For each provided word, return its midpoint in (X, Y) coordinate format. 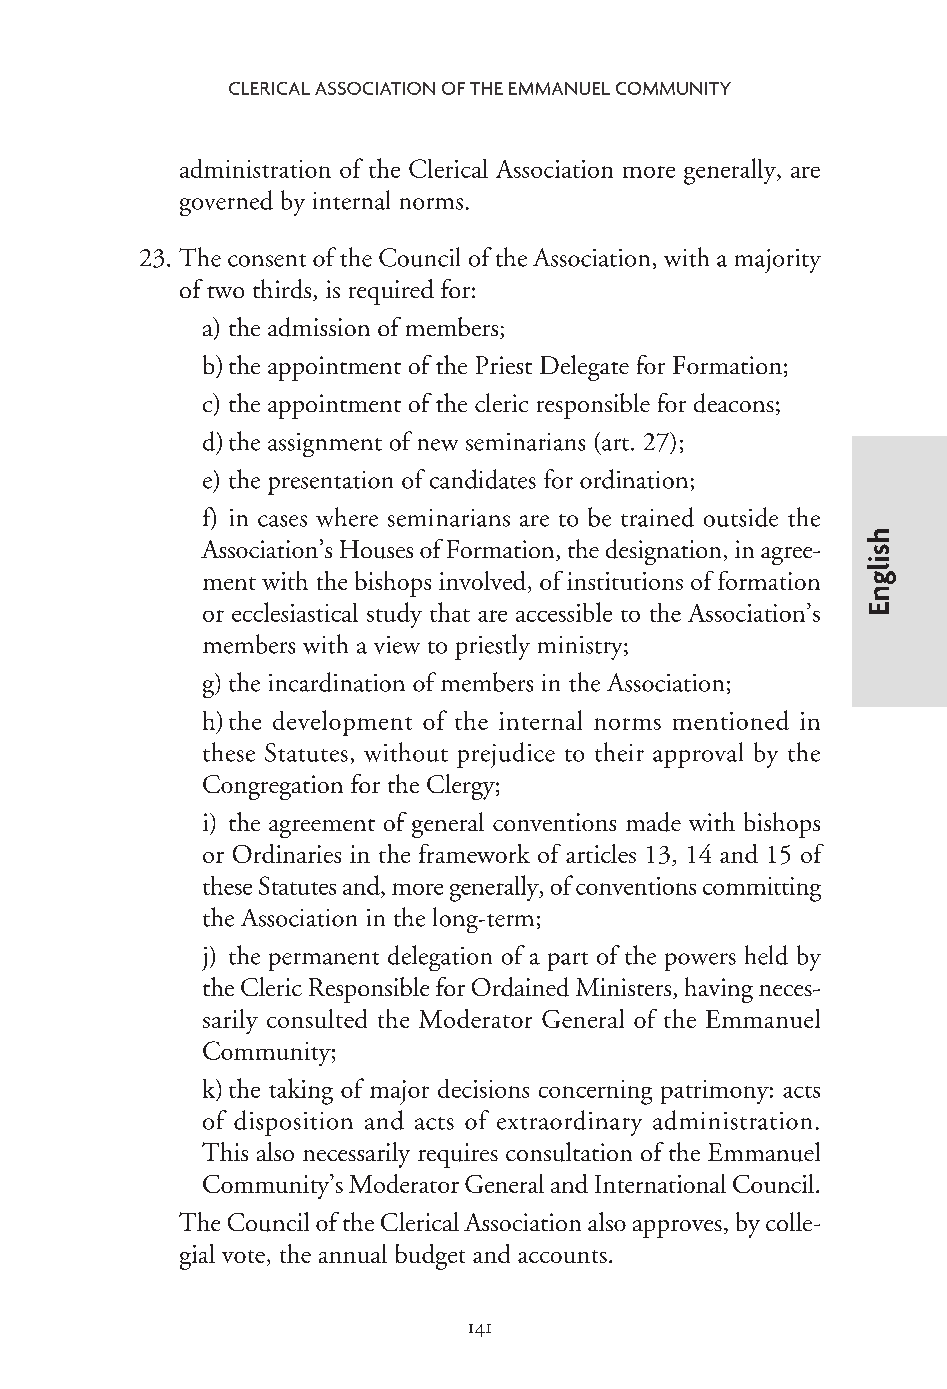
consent (267, 260)
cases (282, 521)
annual (353, 1253)
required (391, 292)
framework (474, 853)
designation (663, 552)
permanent (324, 961)
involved (482, 580)
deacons (734, 403)
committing (762, 889)
